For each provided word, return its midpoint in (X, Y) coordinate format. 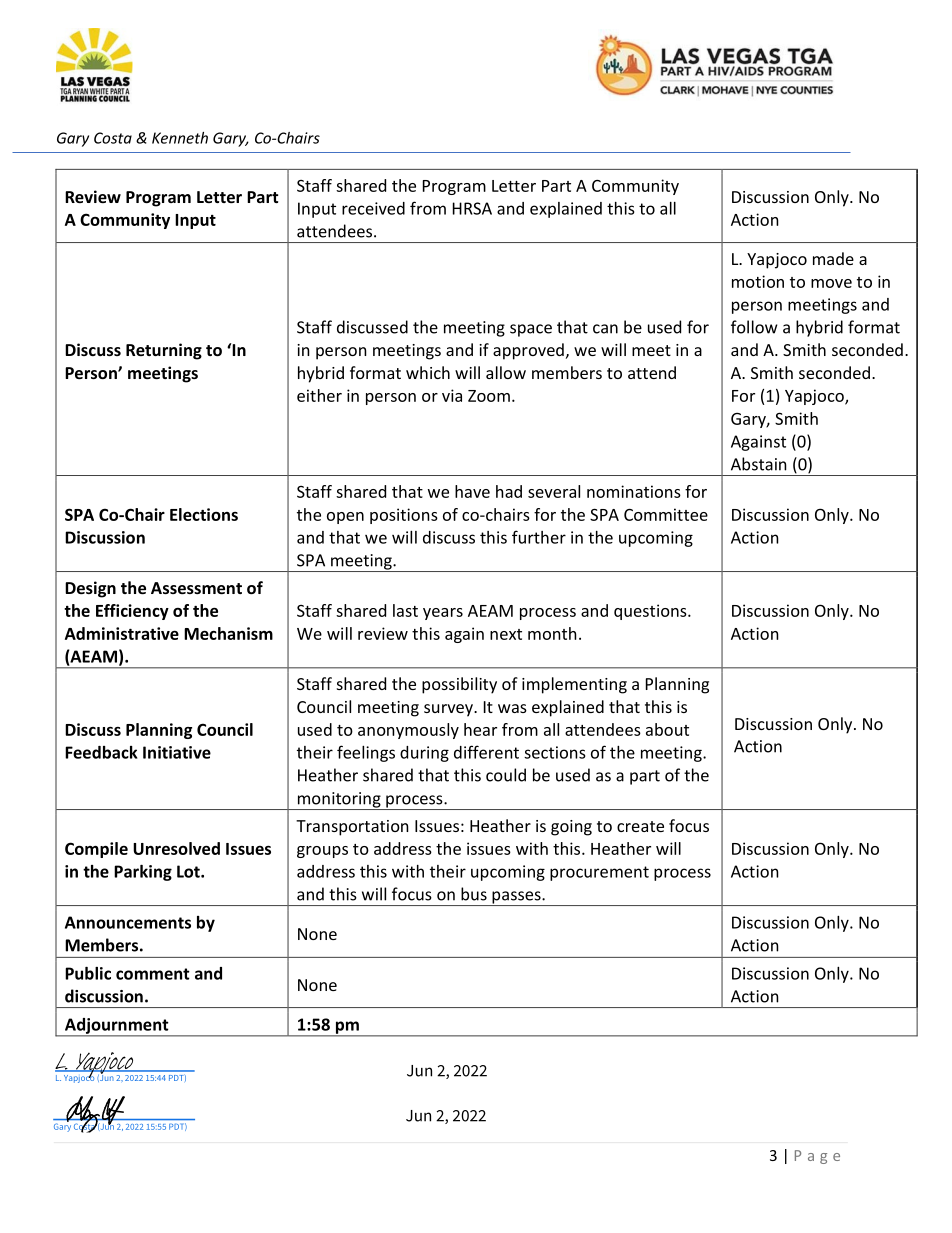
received (373, 208)
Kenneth (180, 138)
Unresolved (176, 848)
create (640, 826)
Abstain (759, 464)
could (506, 775)
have (472, 491)
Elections (204, 514)
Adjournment (117, 1027)
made (833, 258)
